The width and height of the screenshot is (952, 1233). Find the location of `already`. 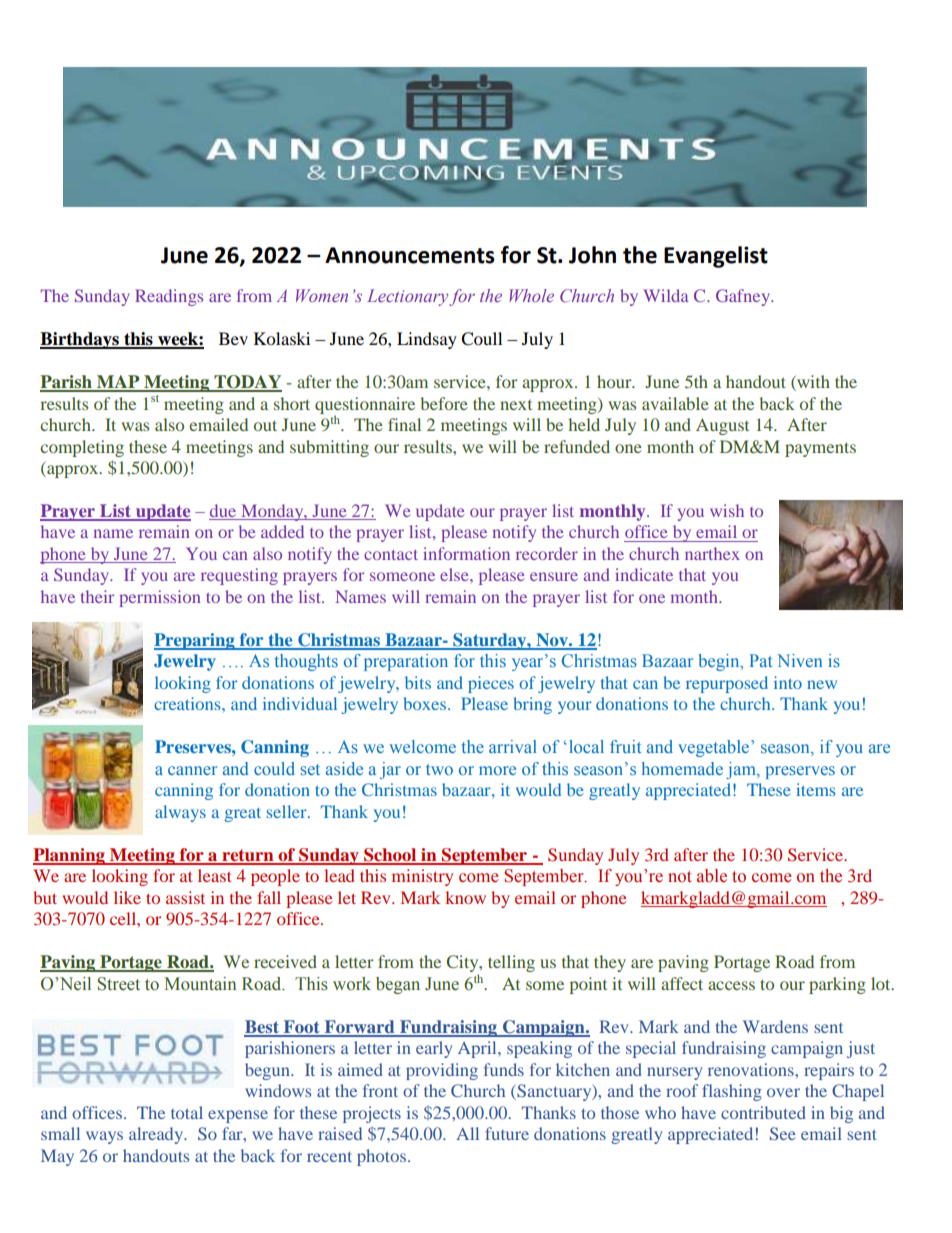

already is located at coordinates (157, 1135).
